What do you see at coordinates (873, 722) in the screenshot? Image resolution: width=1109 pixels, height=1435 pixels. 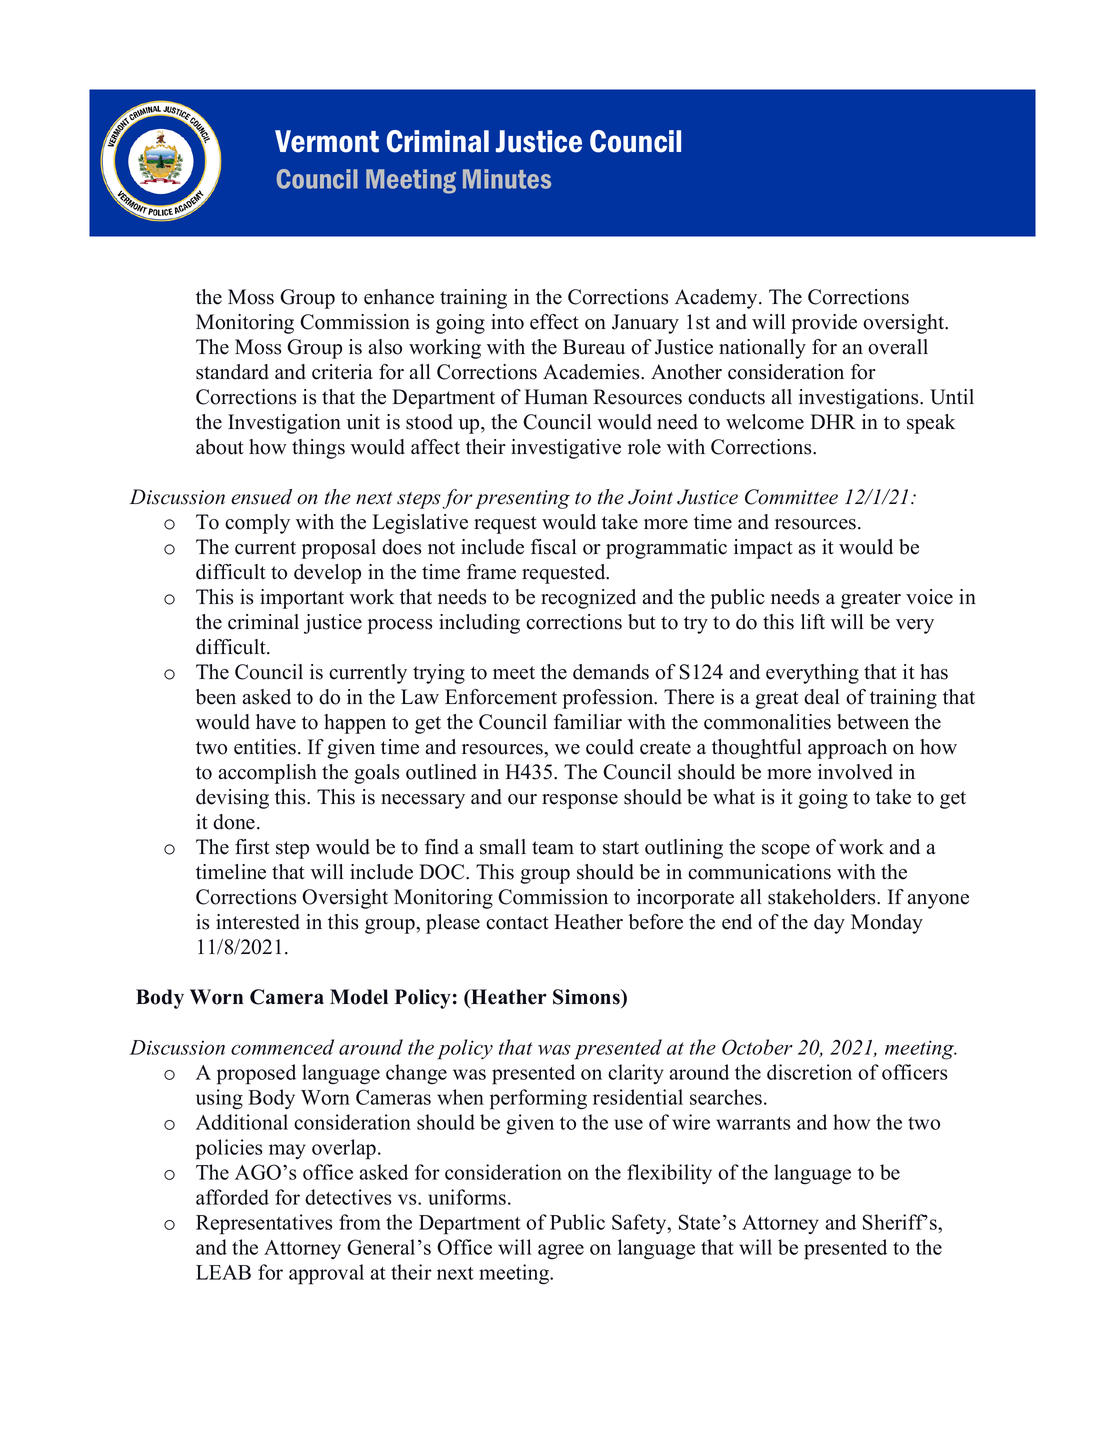 I see `between` at bounding box center [873, 722].
